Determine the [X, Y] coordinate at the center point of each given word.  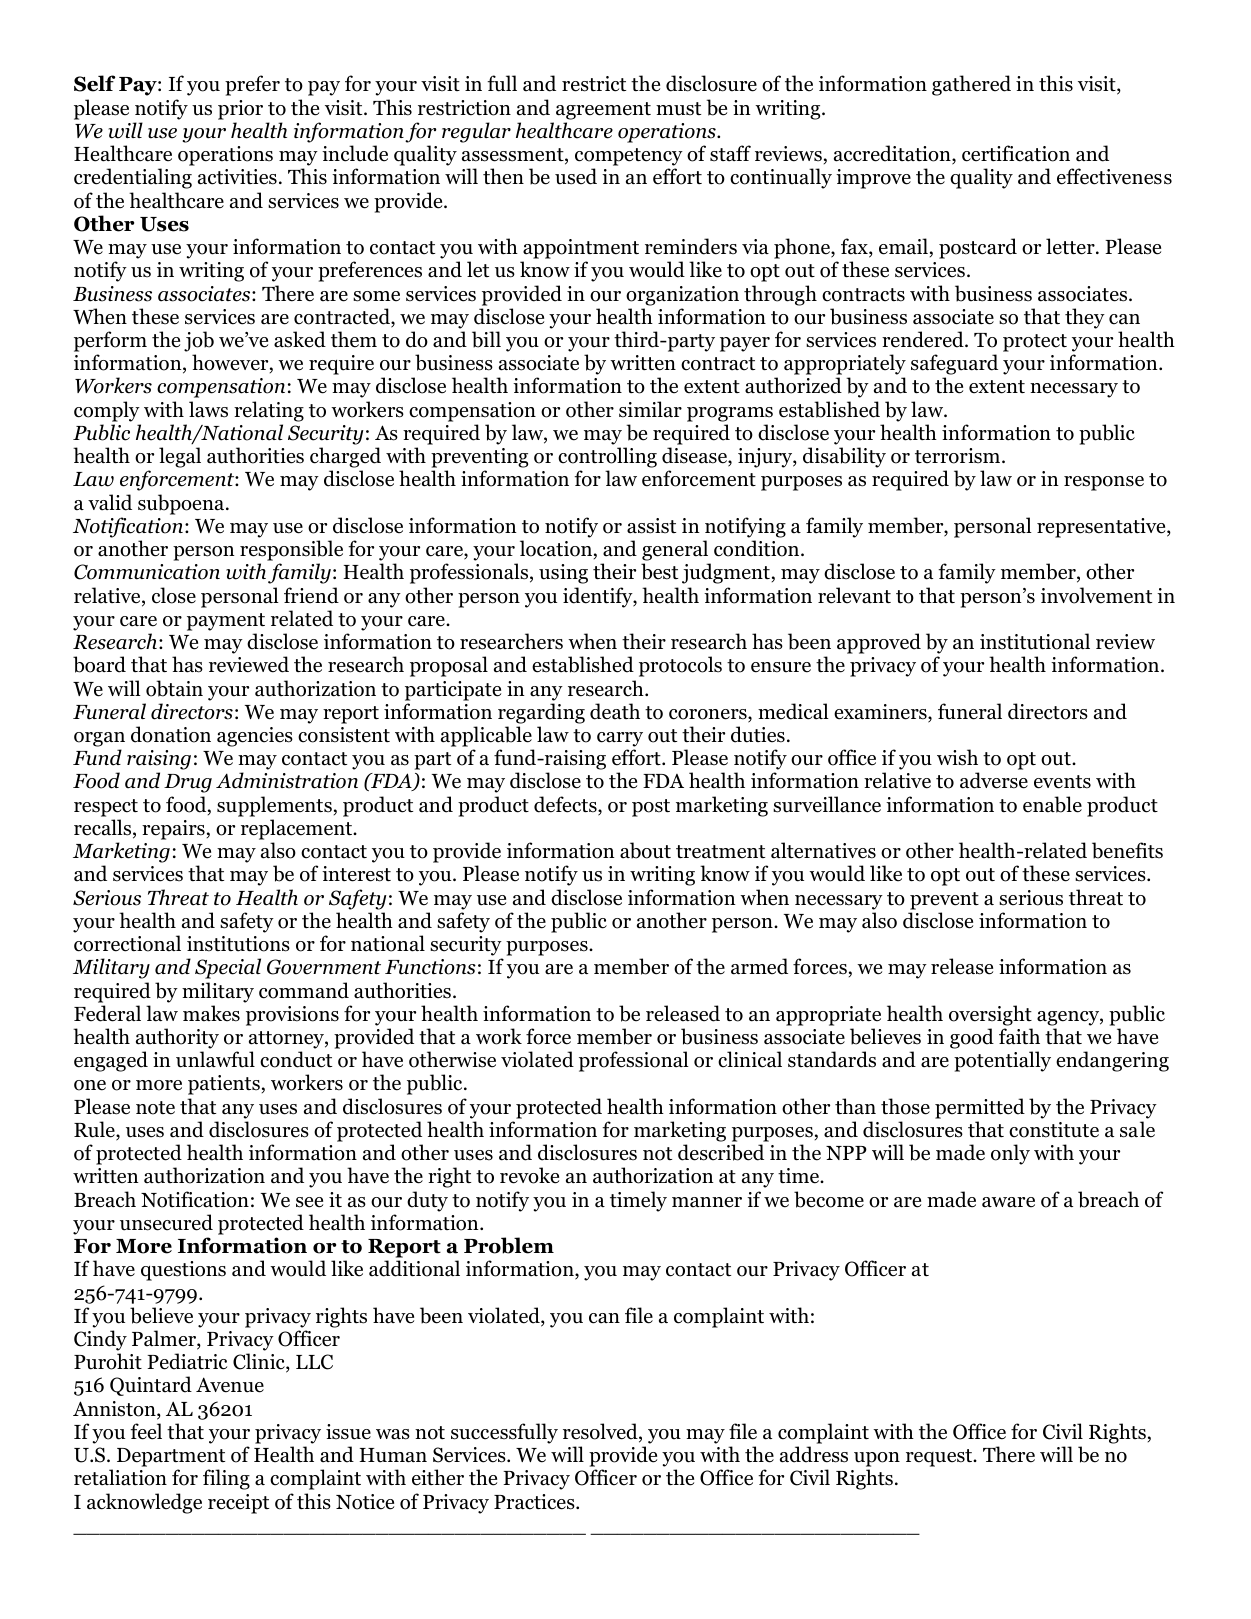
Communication [147, 572]
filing [226, 1479]
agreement [603, 111]
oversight [990, 1015]
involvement [1096, 595]
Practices [535, 1502]
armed [759, 966]
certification [1016, 153]
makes [211, 1013]
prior [240, 110]
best [659, 571]
